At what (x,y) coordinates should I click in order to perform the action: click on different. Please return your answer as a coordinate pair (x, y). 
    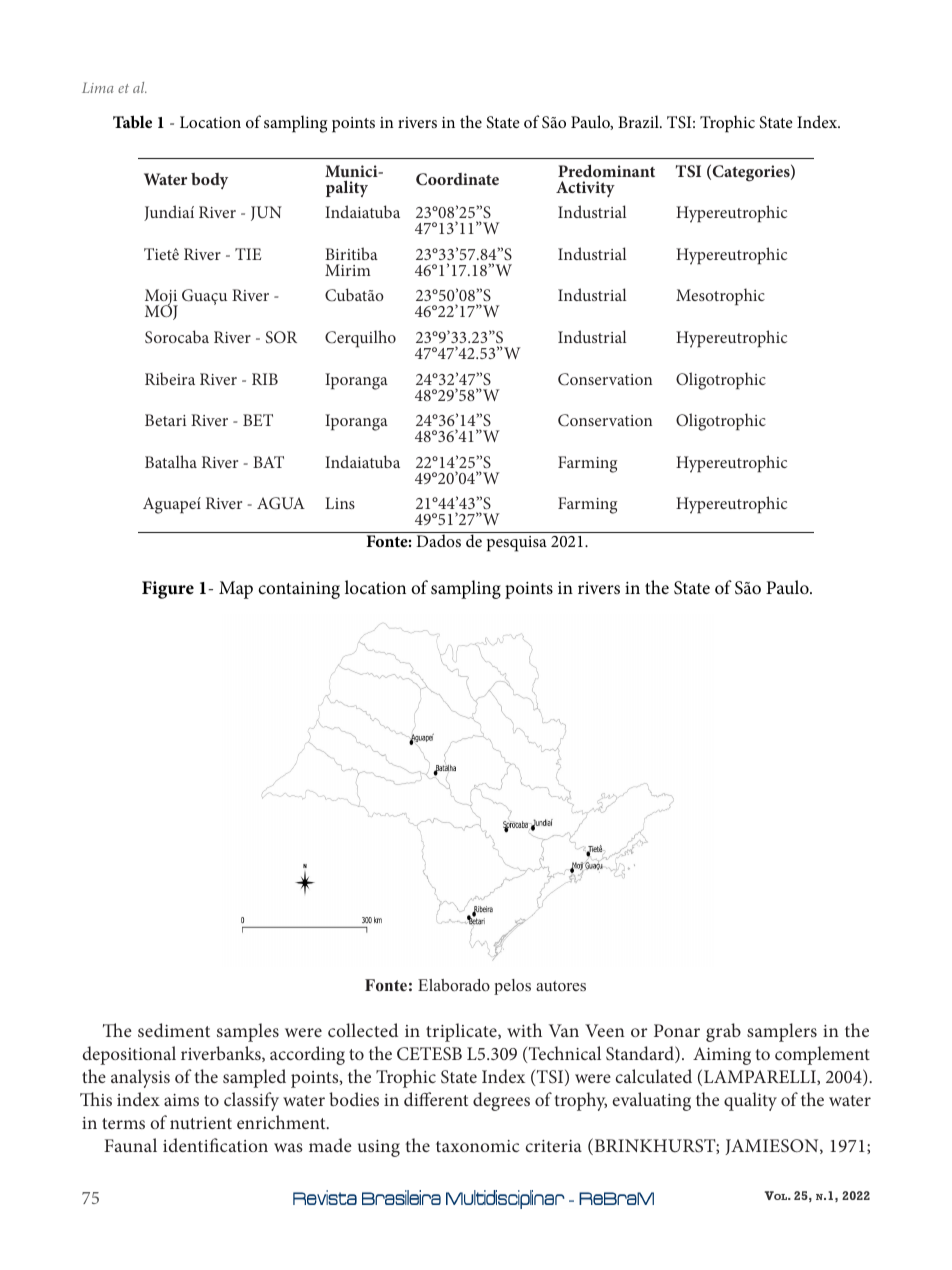
    Looking at the image, I should click on (436, 1099).
